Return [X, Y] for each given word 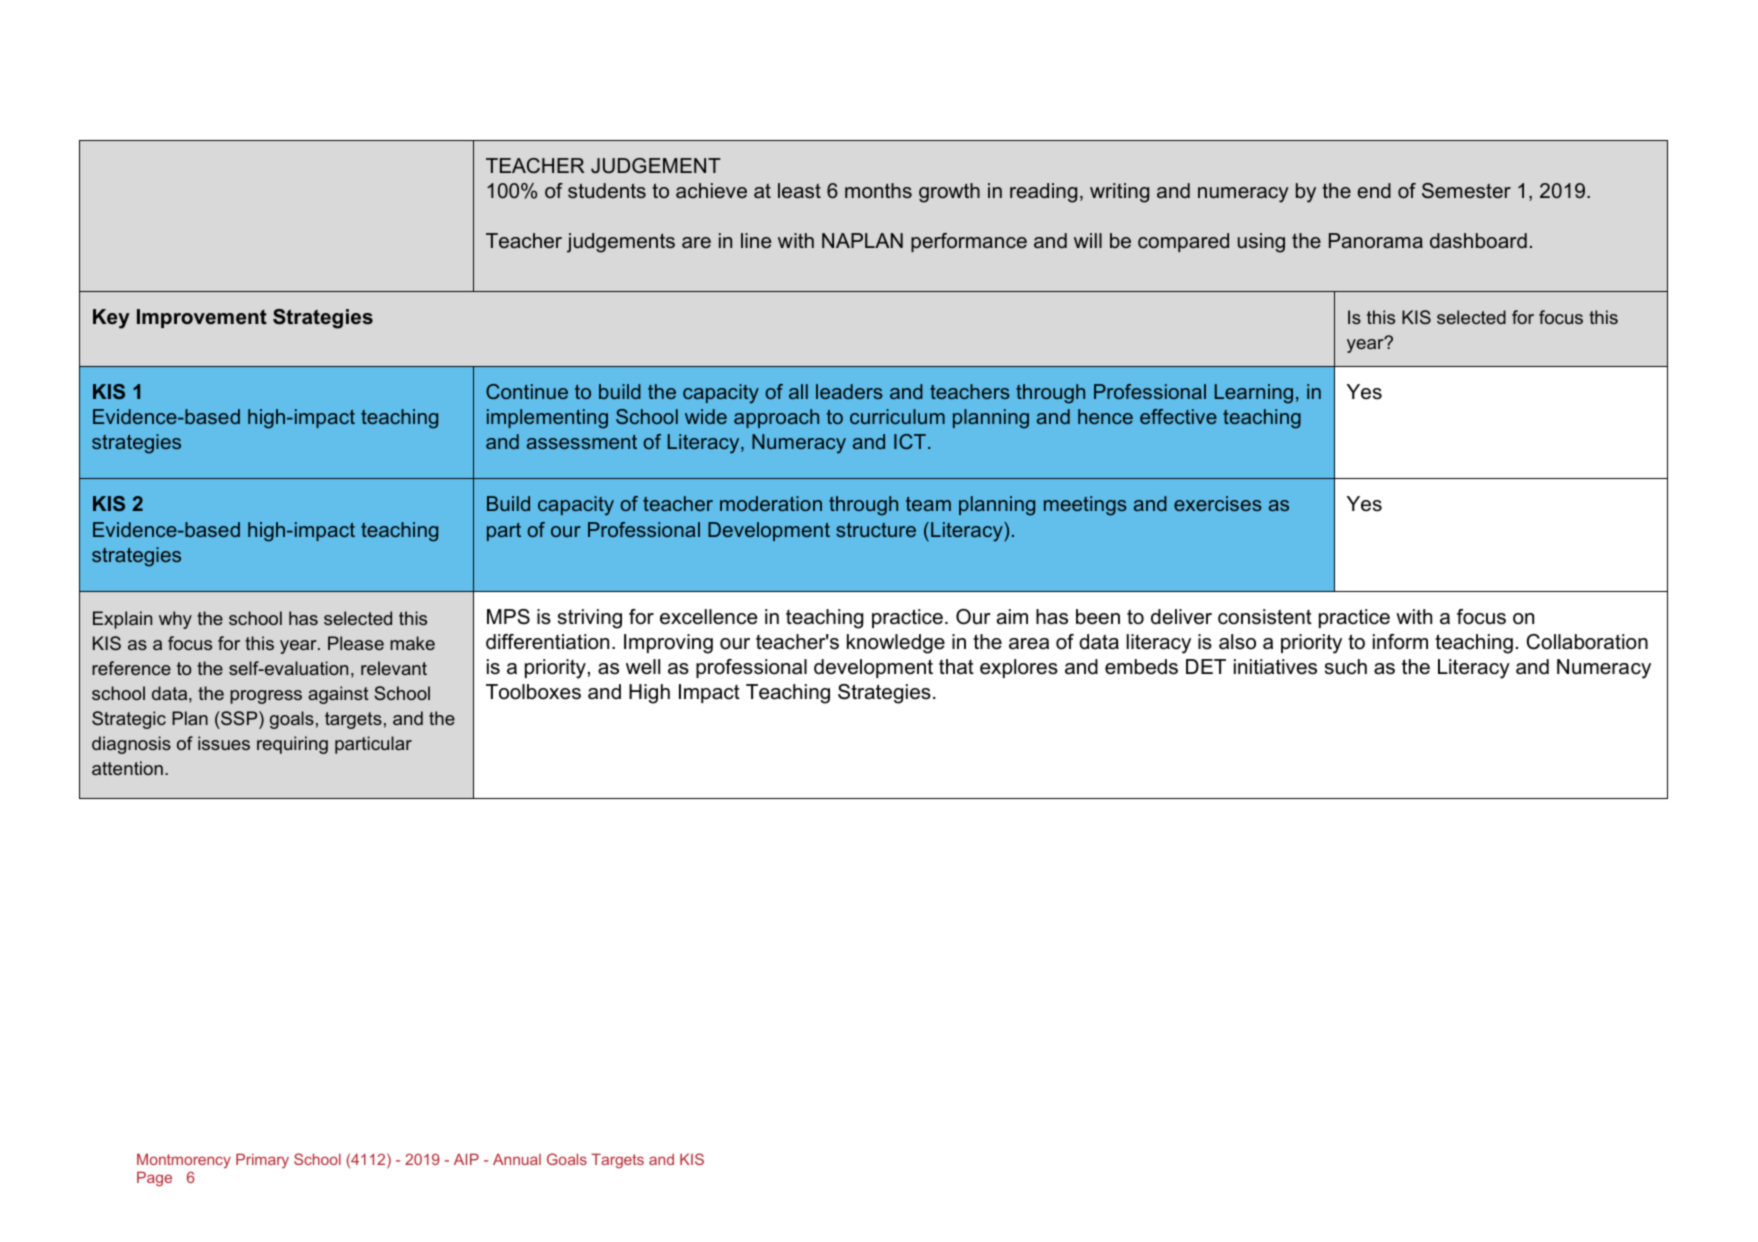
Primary [262, 1160]
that [956, 667]
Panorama [1376, 241]
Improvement [202, 318]
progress [266, 697]
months [878, 190]
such [1346, 667]
